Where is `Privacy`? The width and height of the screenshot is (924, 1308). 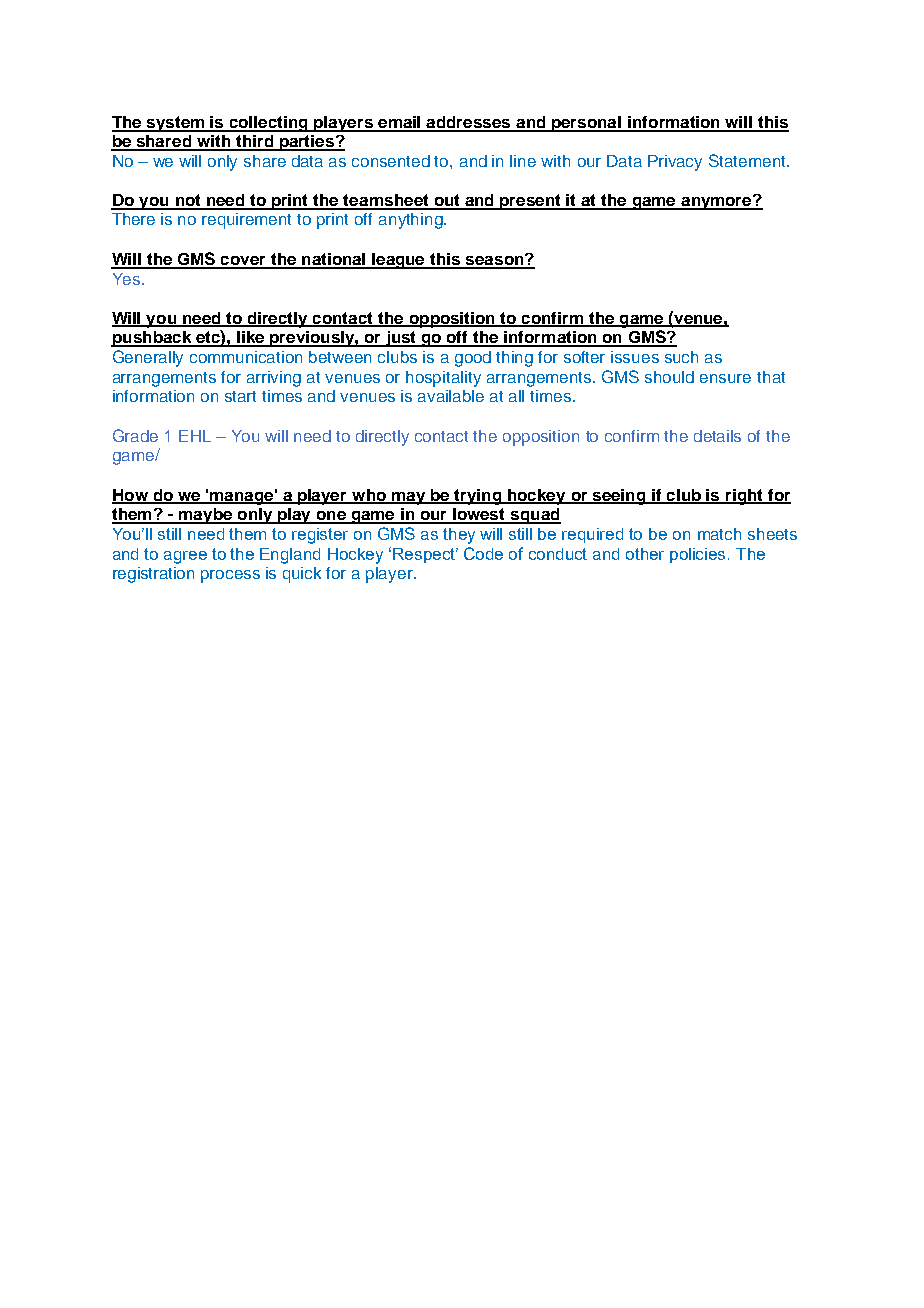
Privacy is located at coordinates (675, 163).
